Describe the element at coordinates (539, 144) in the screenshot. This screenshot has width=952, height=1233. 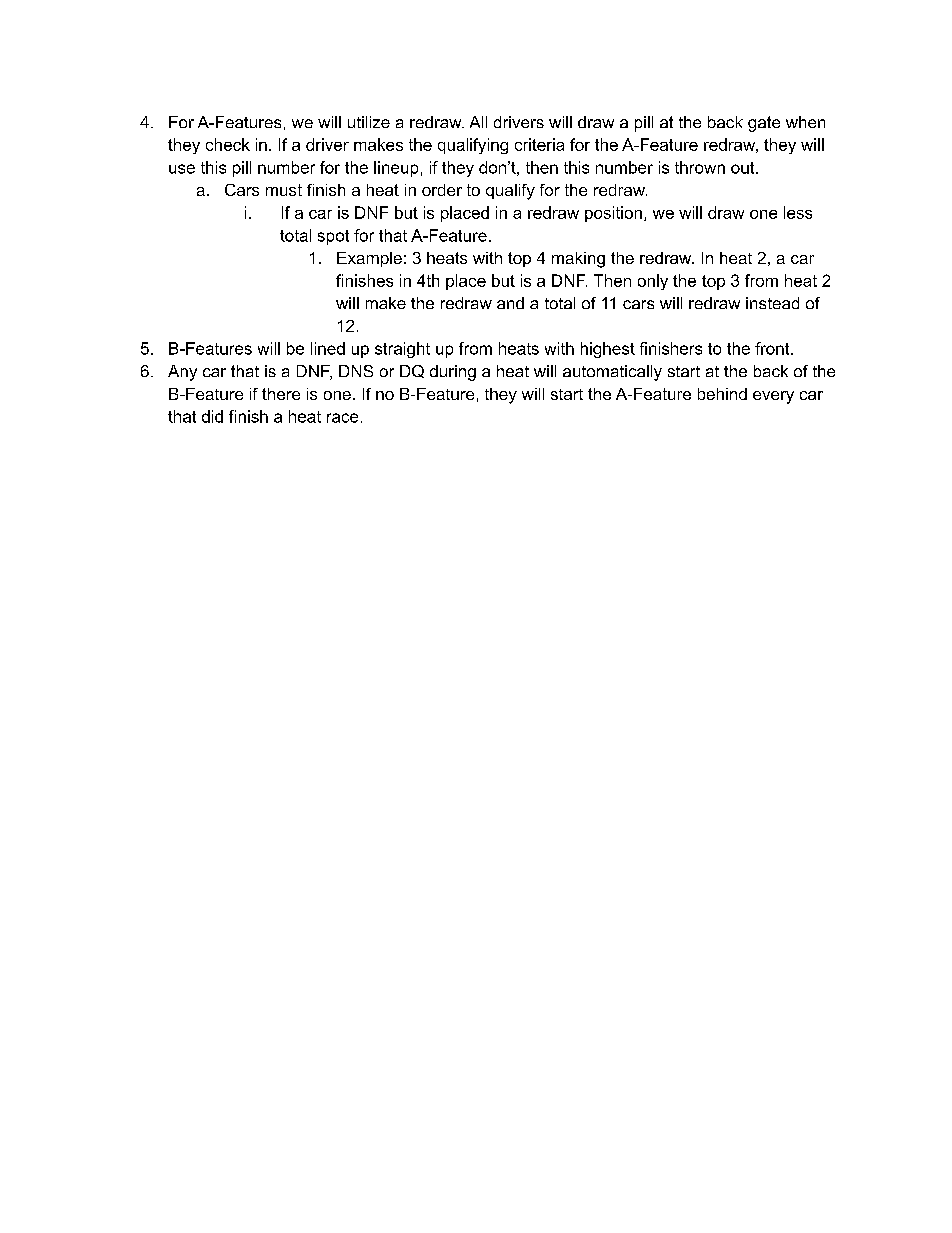
I see `criteria` at that location.
